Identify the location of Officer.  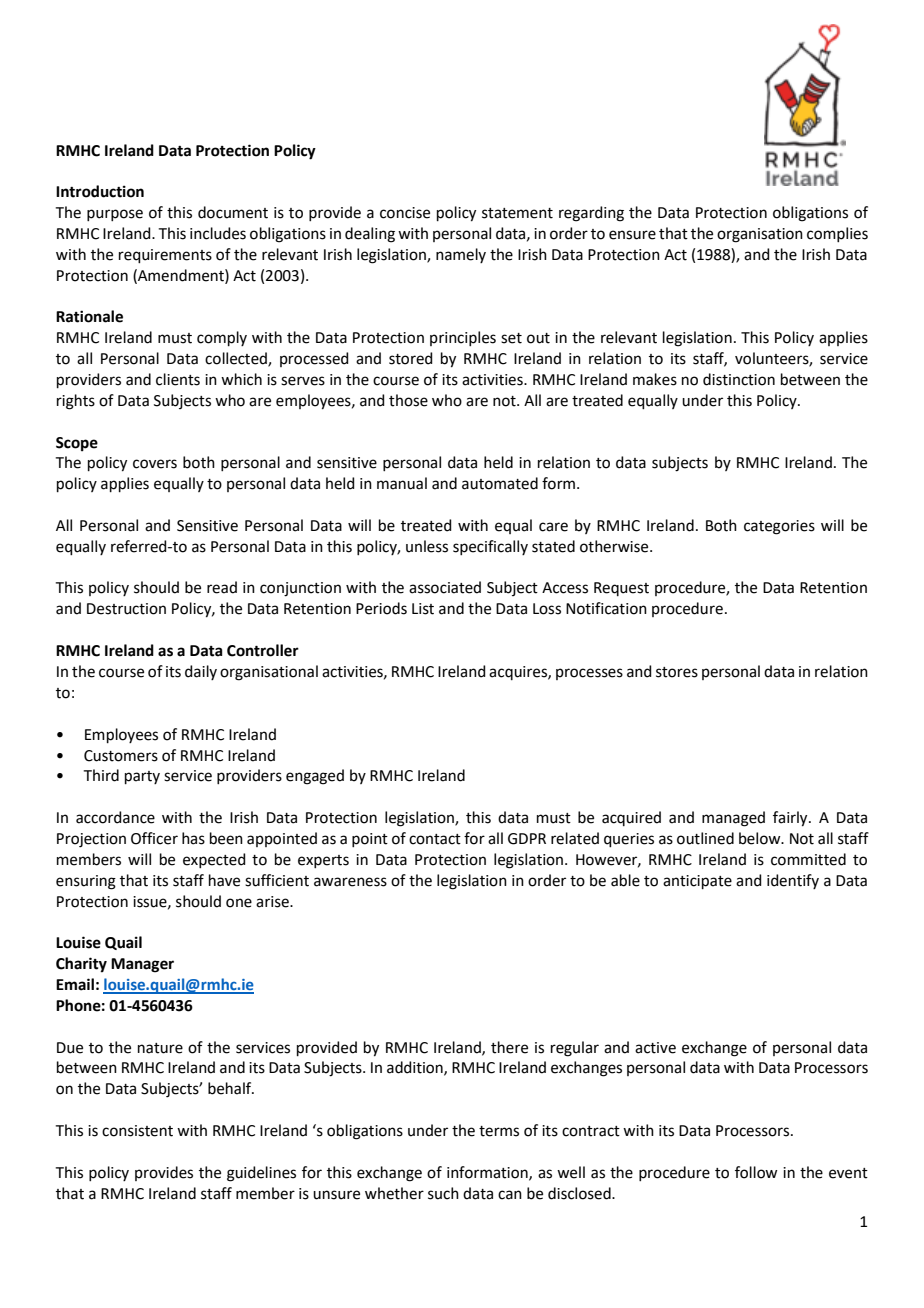
(154, 838).
